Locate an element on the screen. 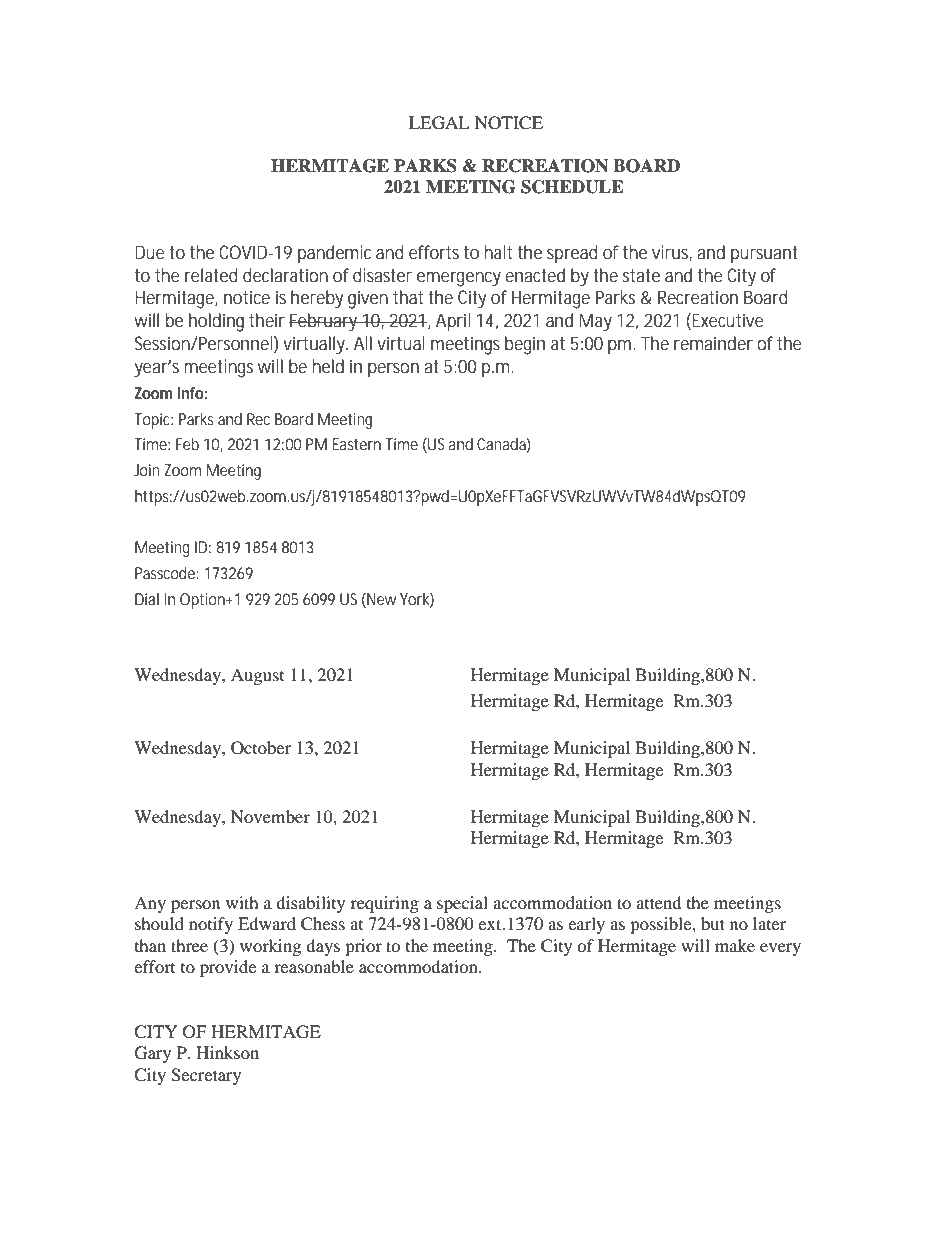 This screenshot has width=952, height=1233. York is located at coordinates (417, 599).
